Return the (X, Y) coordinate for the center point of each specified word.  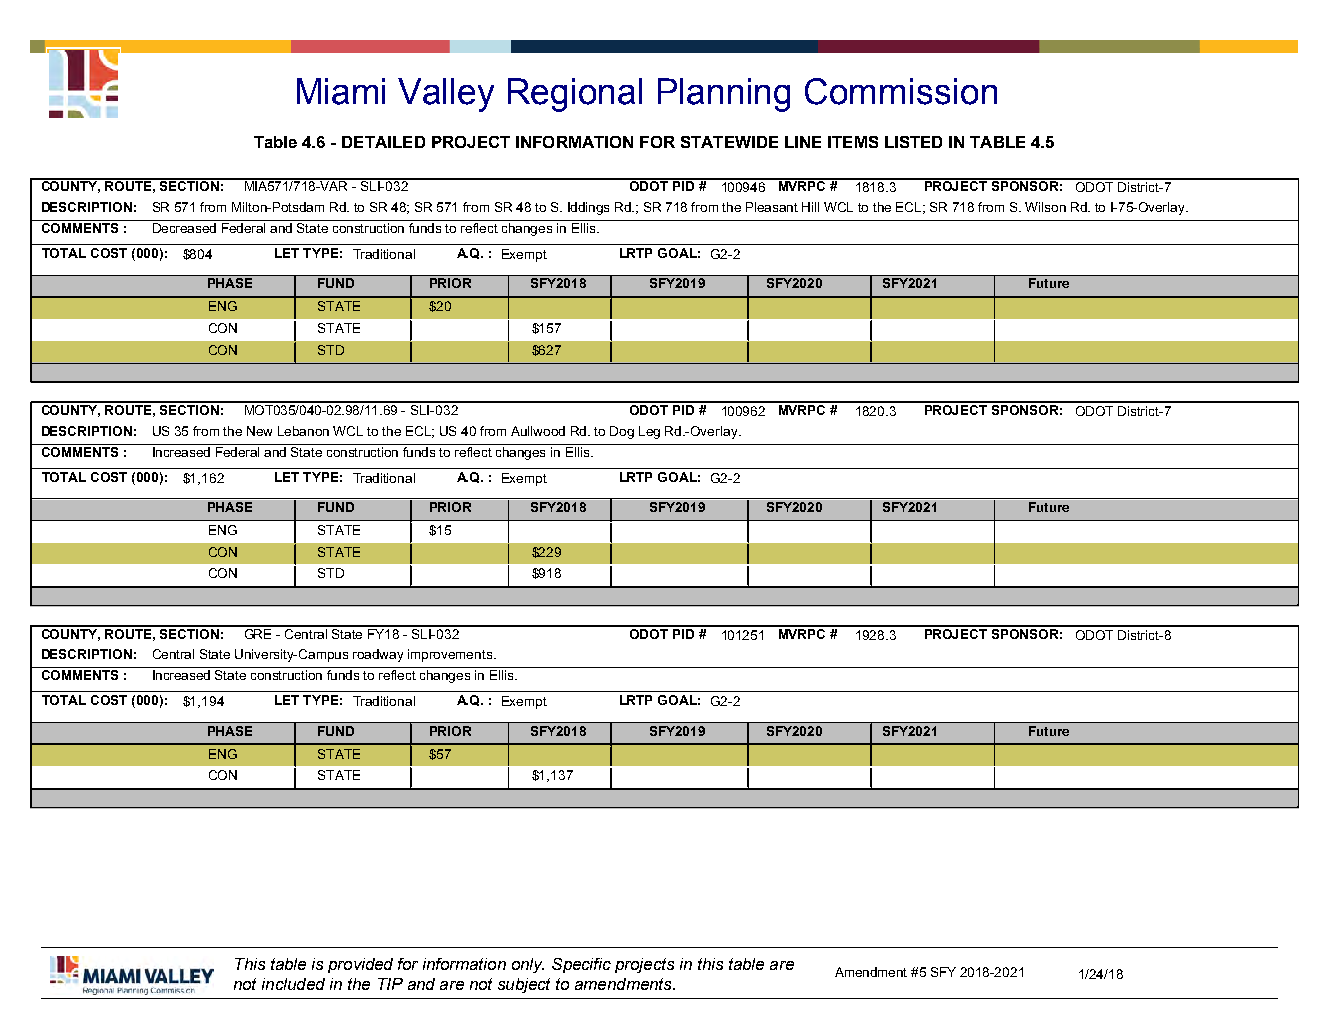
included (293, 984)
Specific (581, 965)
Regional (575, 95)
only (528, 965)
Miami (341, 91)
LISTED (913, 142)
